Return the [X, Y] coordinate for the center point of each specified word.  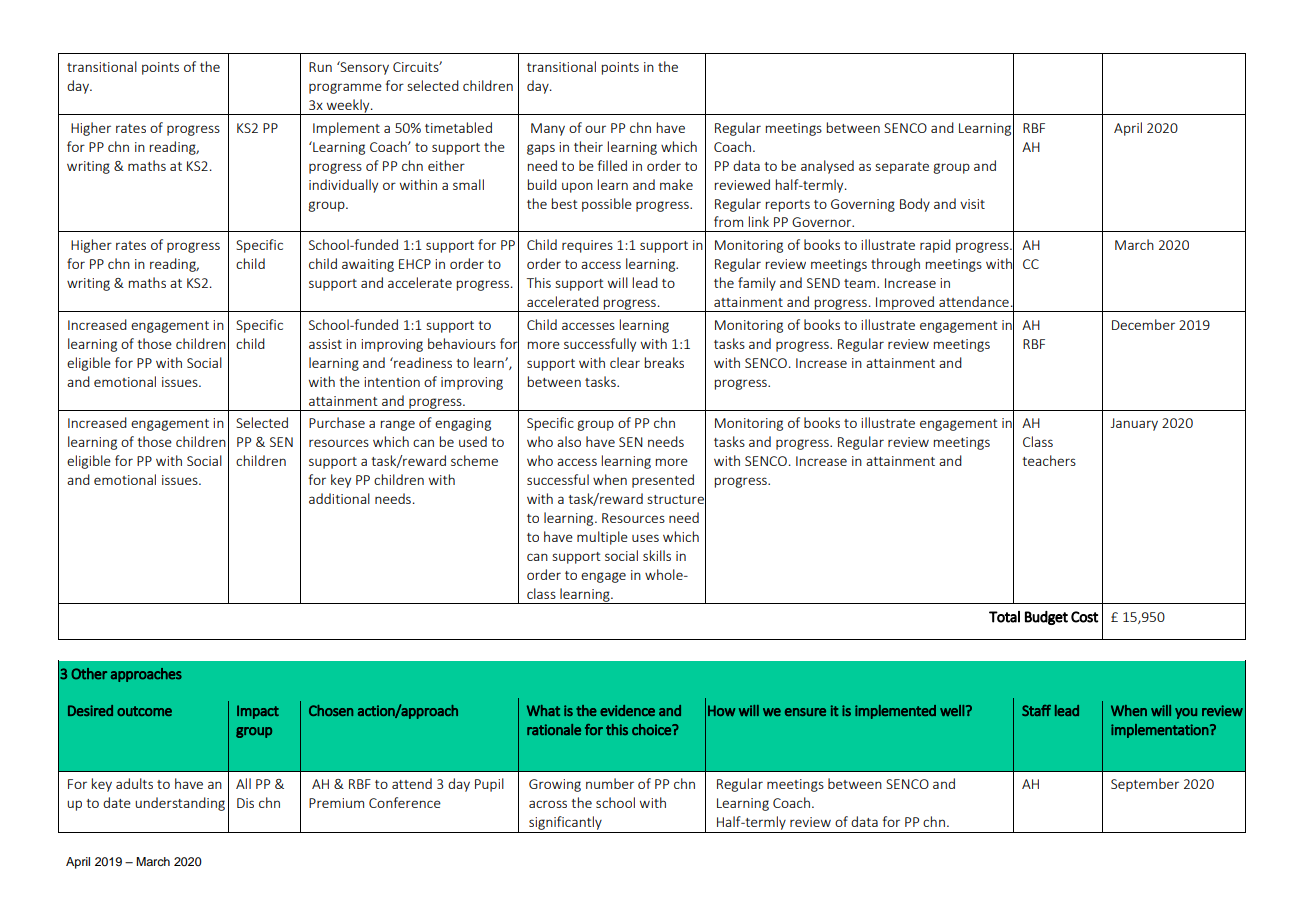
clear [625, 362]
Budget [1046, 618]
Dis [245, 803]
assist [325, 344]
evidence [627, 710]
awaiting [368, 265]
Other [89, 674]
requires [587, 246]
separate [902, 168]
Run [320, 67]
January [1134, 424]
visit [972, 204]
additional [339, 498]
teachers [1049, 460]
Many [548, 129]
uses [645, 538]
